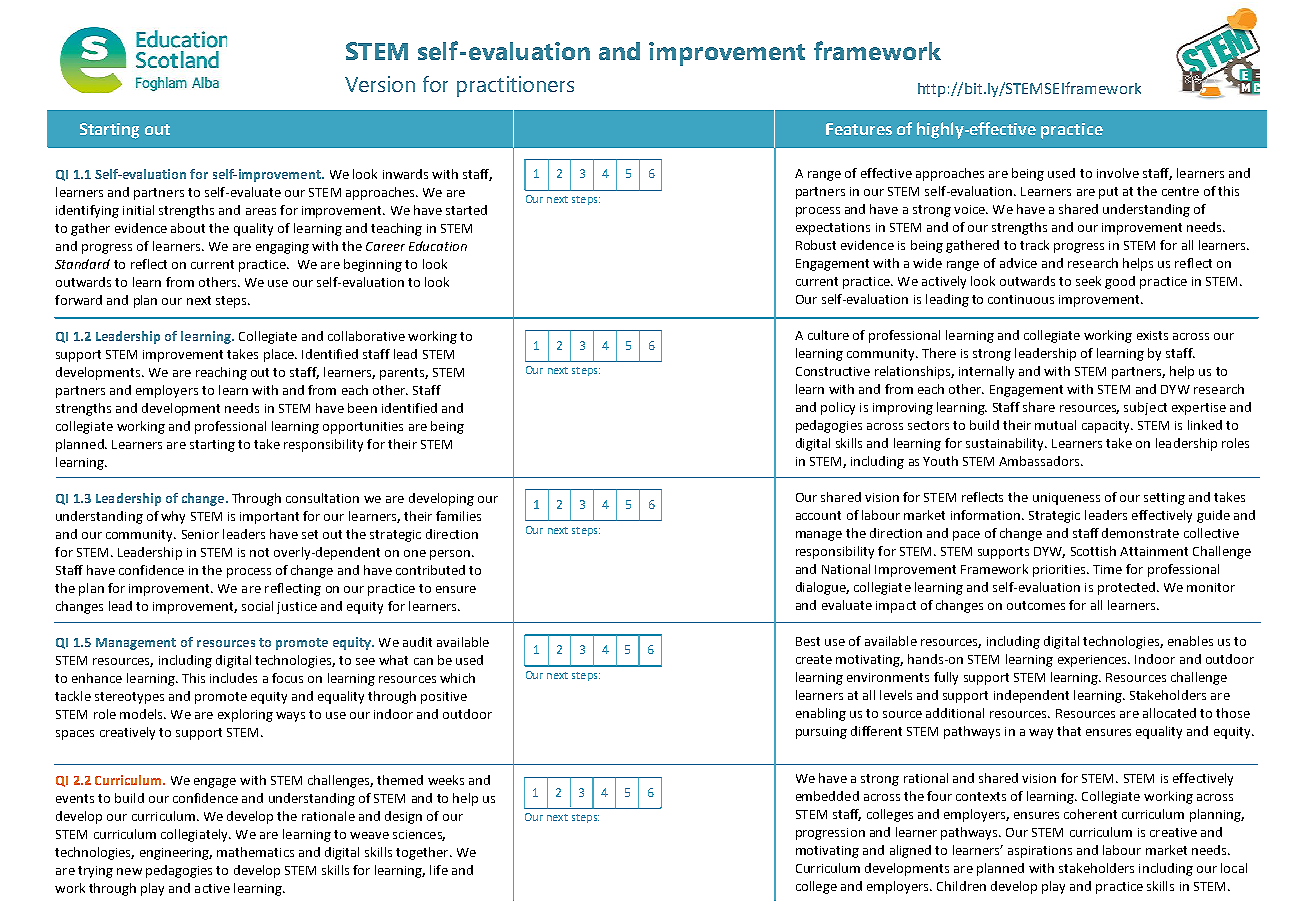 This document has width=1308, height=924. What do you see at coordinates (439, 870) in the document?
I see `life` at bounding box center [439, 870].
